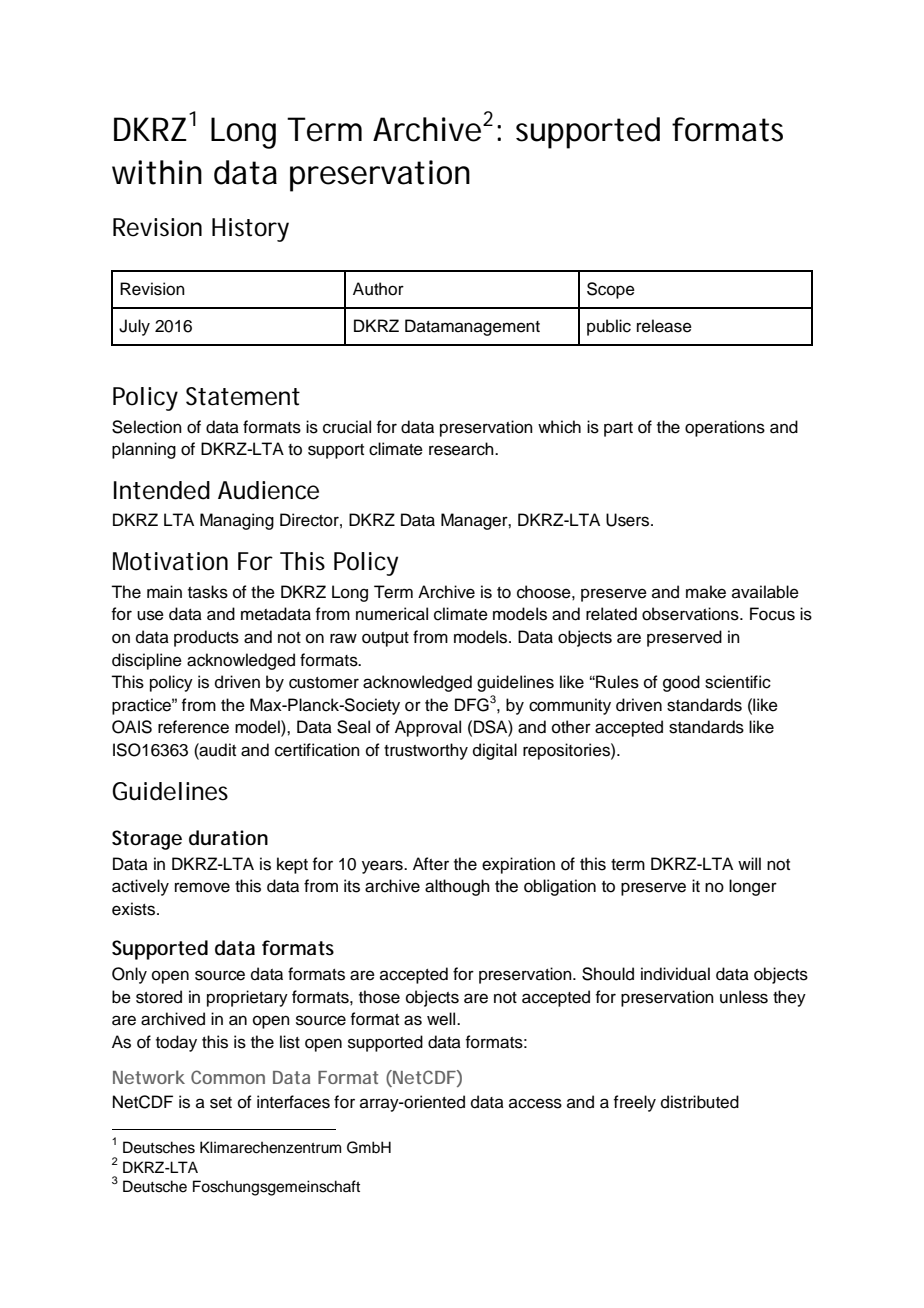  I want to click on research, so click(462, 449).
